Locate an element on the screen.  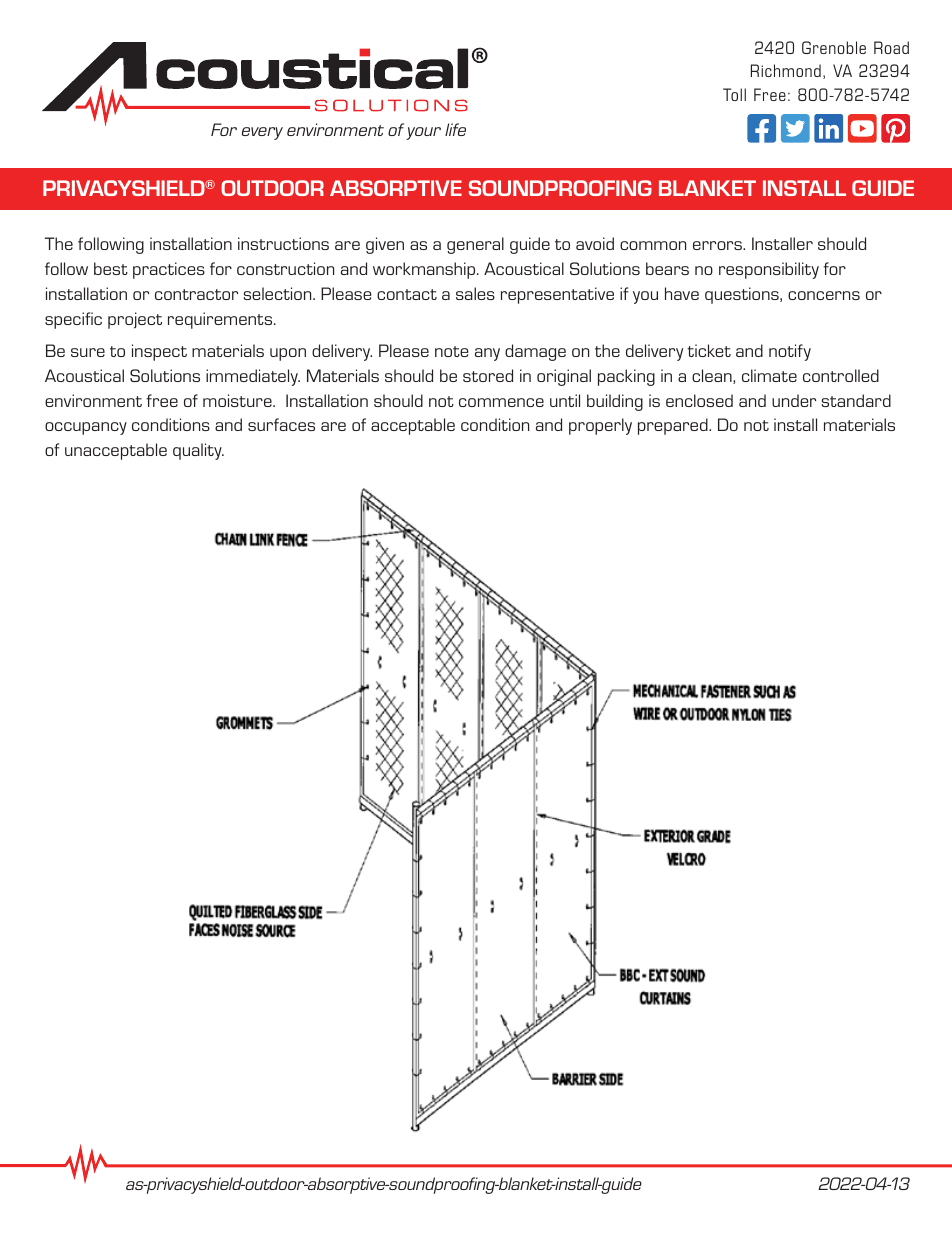
quality is located at coordinates (198, 451).
